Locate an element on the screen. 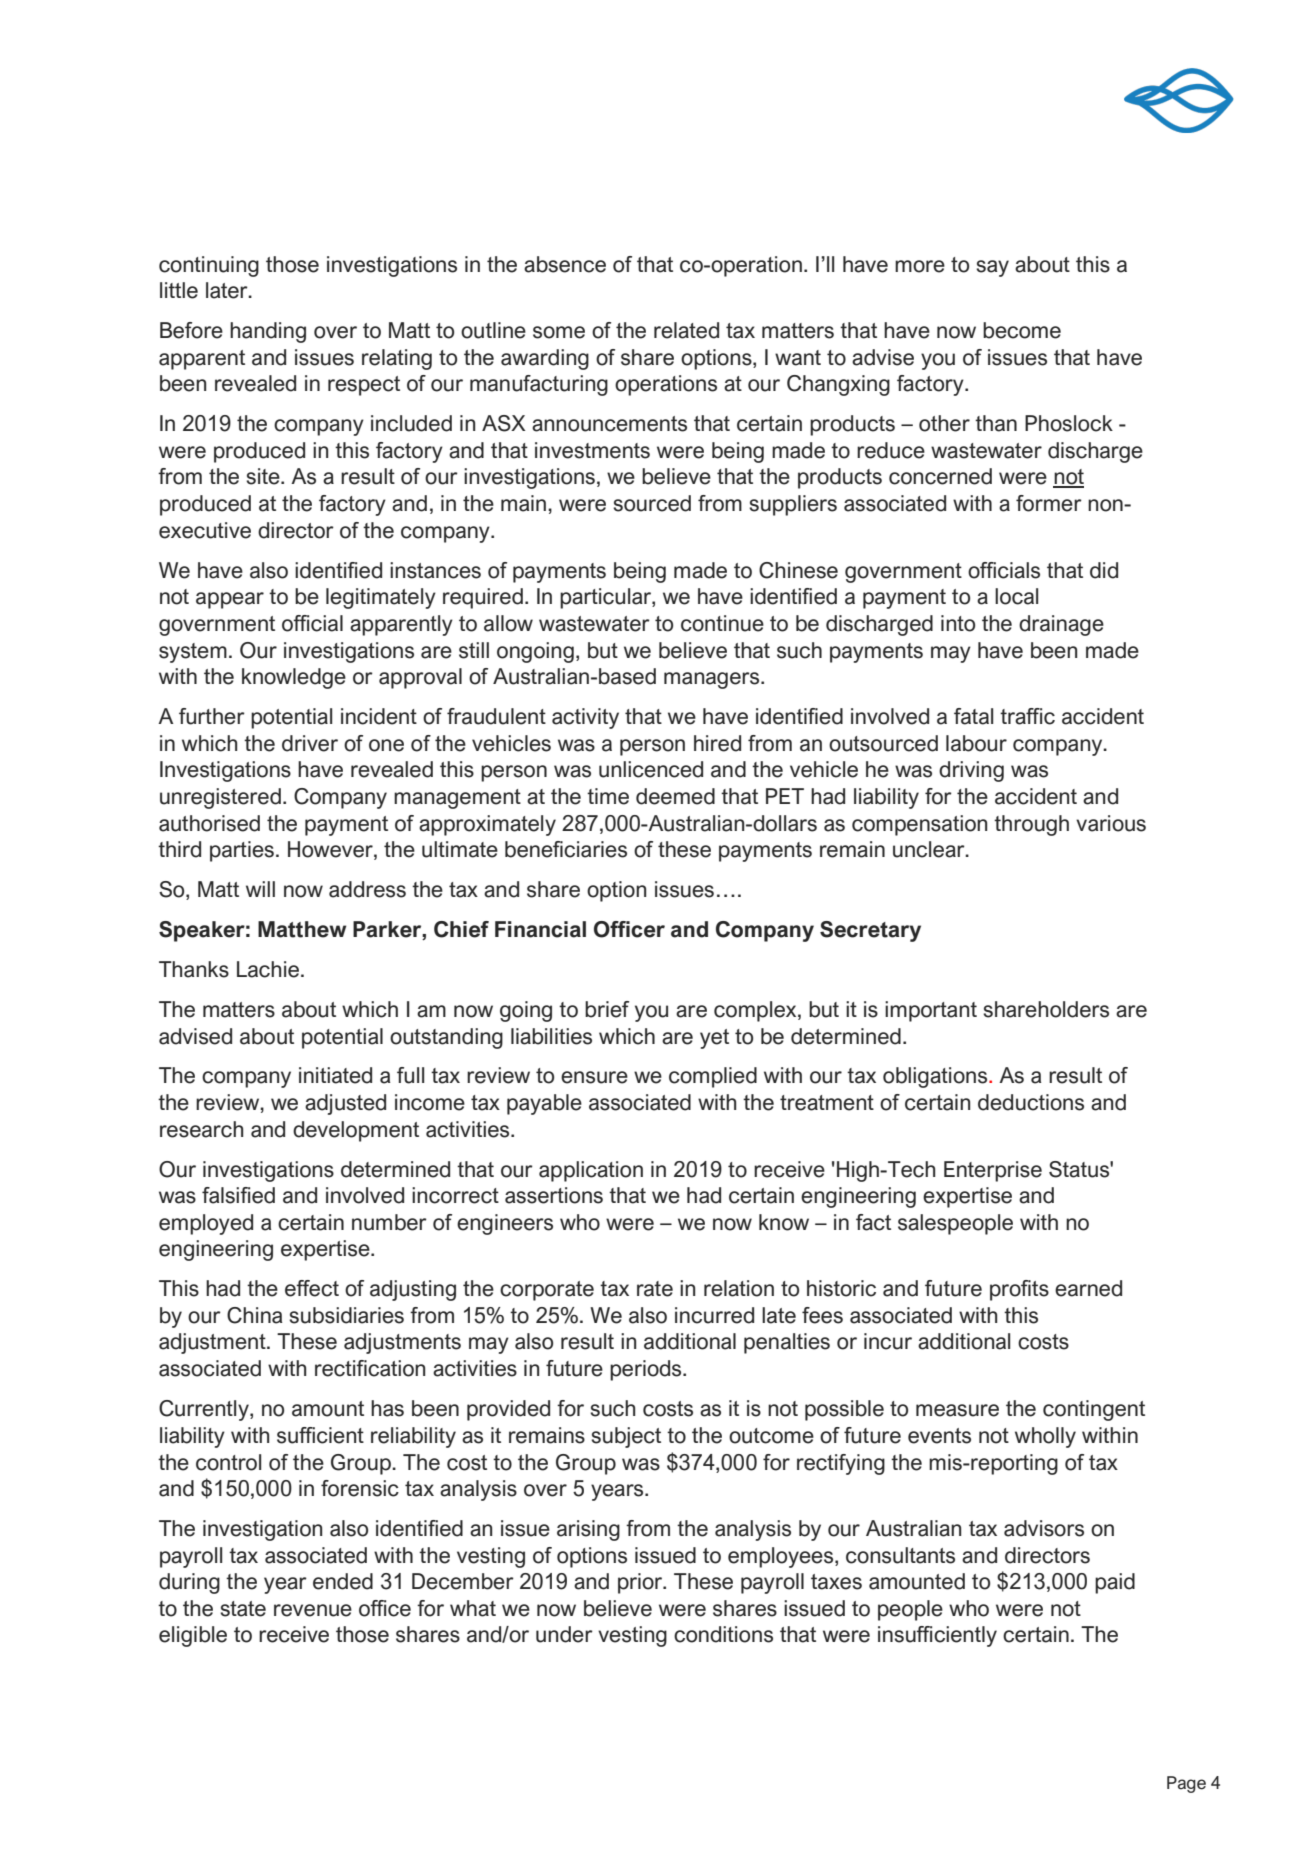 The height and width of the screenshot is (1855, 1312). revenue is located at coordinates (313, 1610).
